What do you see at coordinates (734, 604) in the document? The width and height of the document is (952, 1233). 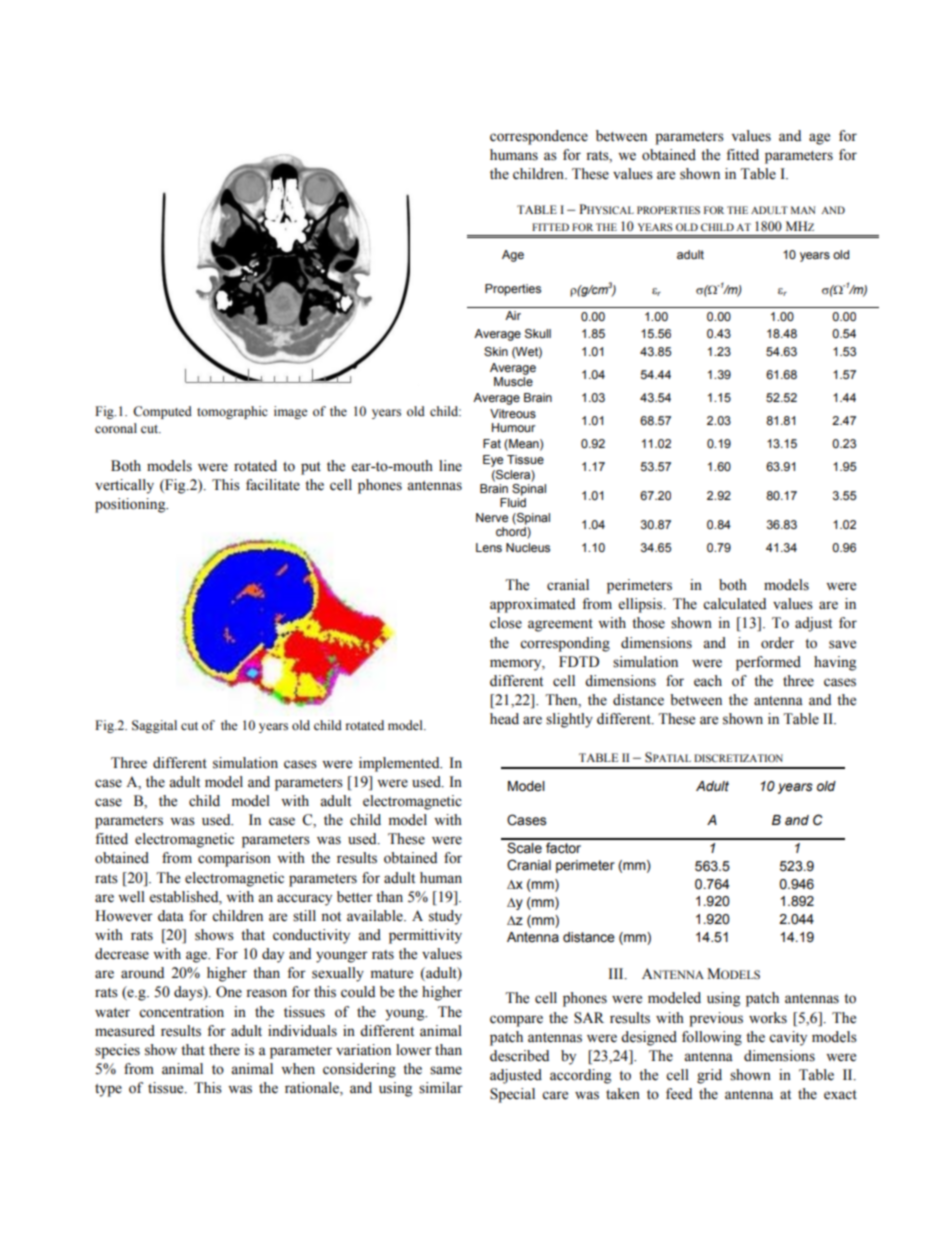 I see `calculated` at bounding box center [734, 604].
